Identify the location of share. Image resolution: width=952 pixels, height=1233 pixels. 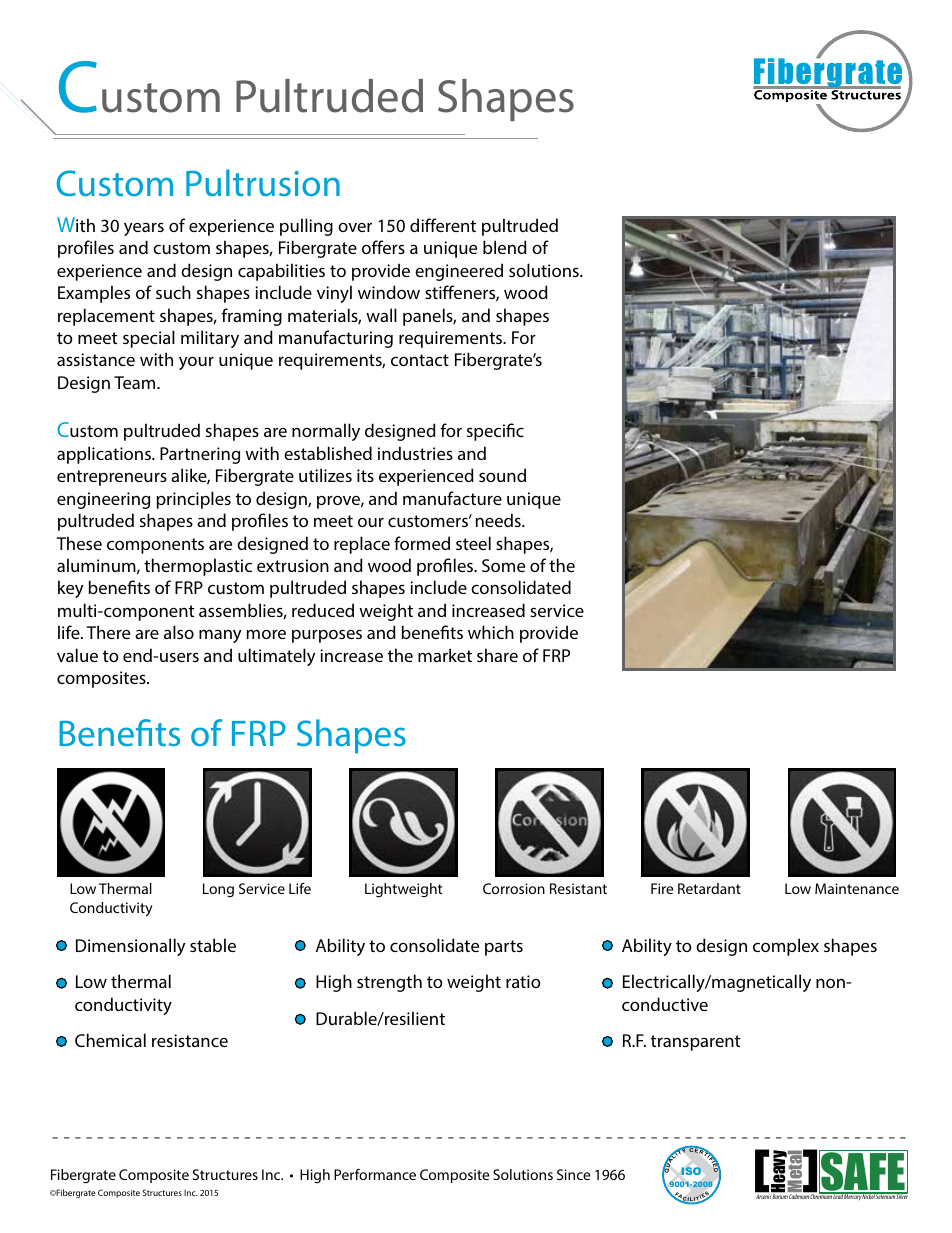
(497, 655).
